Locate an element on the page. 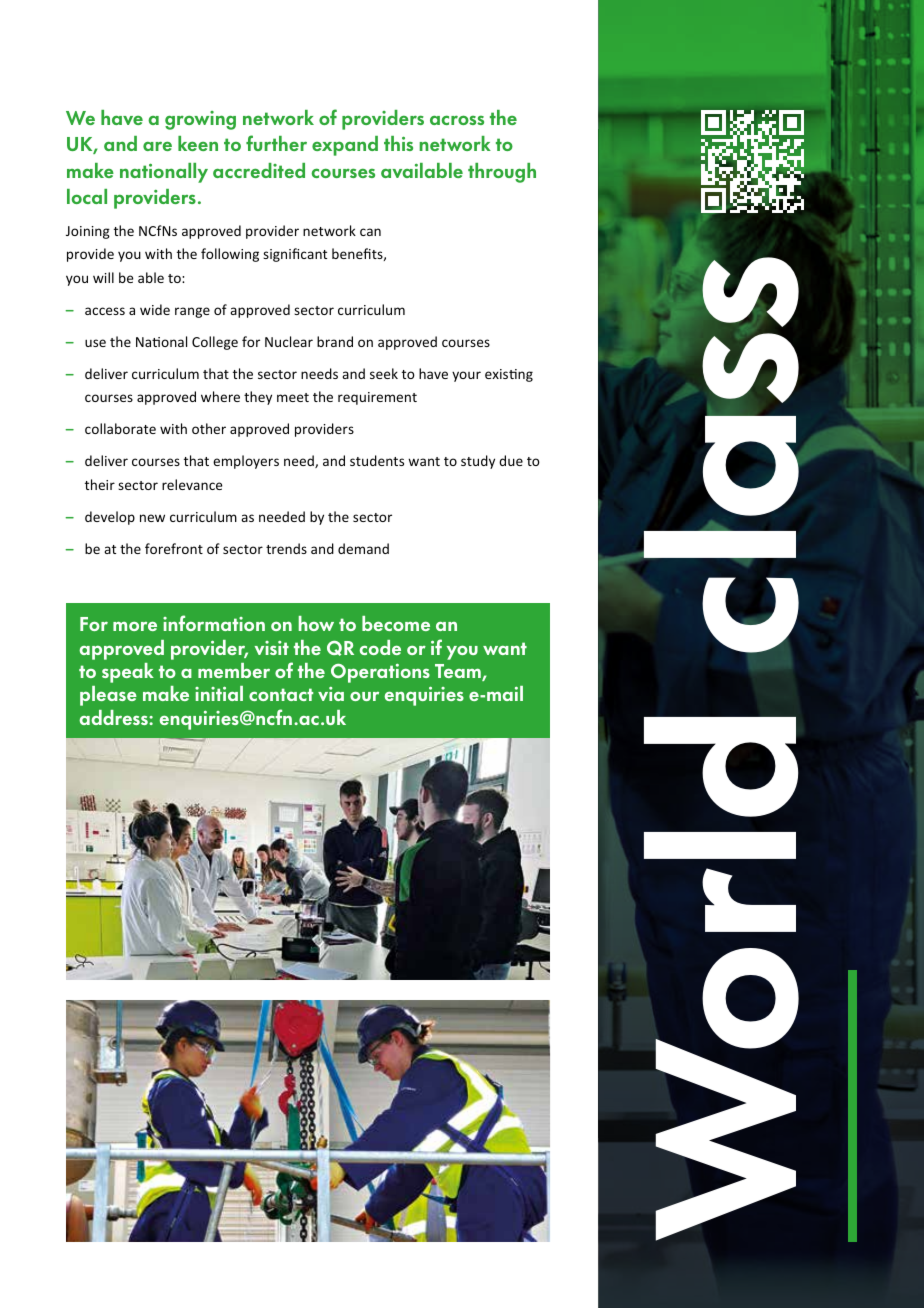 The height and width of the page is (1308, 924). new is located at coordinates (152, 518).
